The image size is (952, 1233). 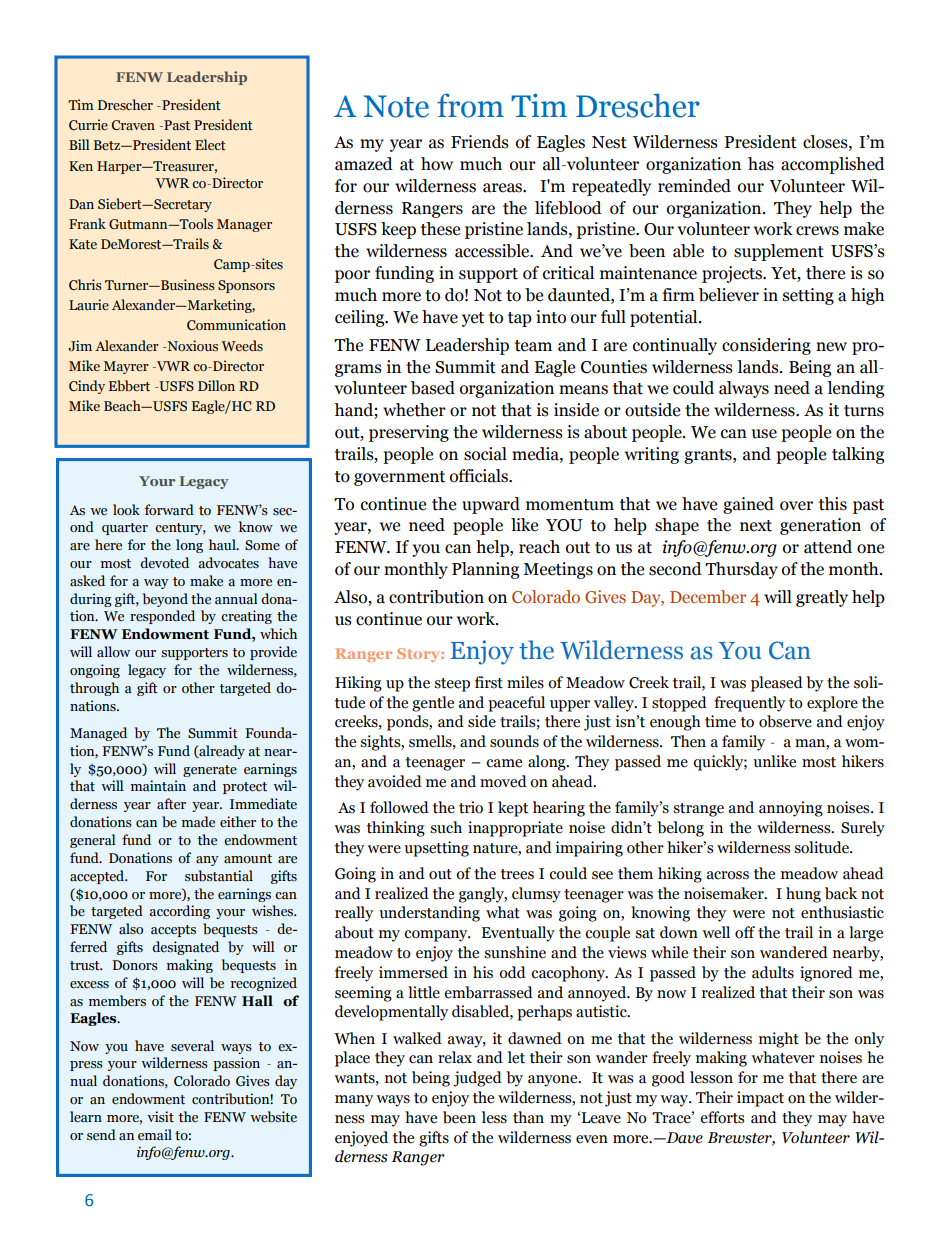 What do you see at coordinates (485, 570) in the document?
I see `Planning` at bounding box center [485, 570].
